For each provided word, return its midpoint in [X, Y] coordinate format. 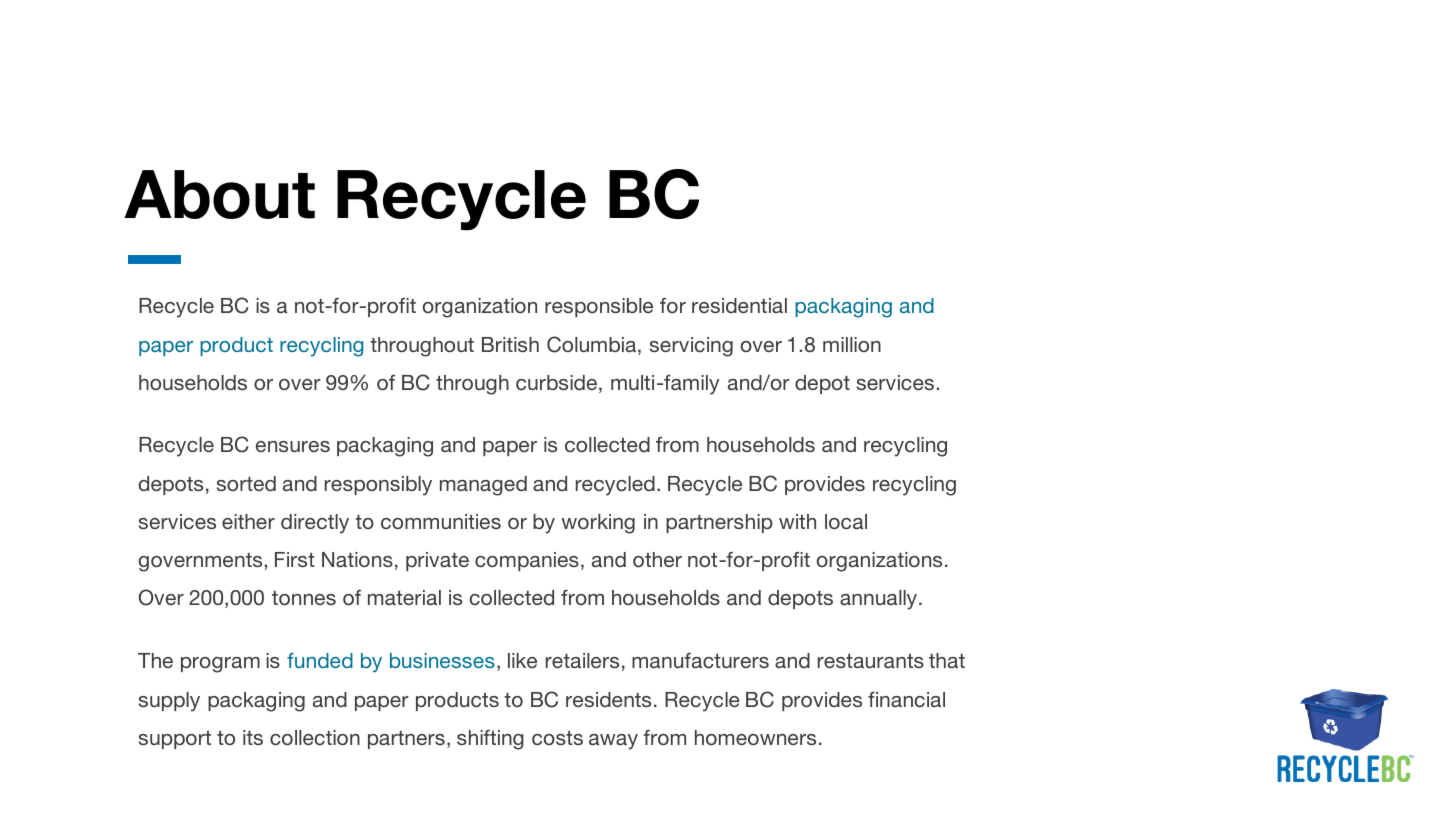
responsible [599, 307]
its [253, 737]
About [219, 194]
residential [739, 305]
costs [557, 738]
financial [906, 699]
